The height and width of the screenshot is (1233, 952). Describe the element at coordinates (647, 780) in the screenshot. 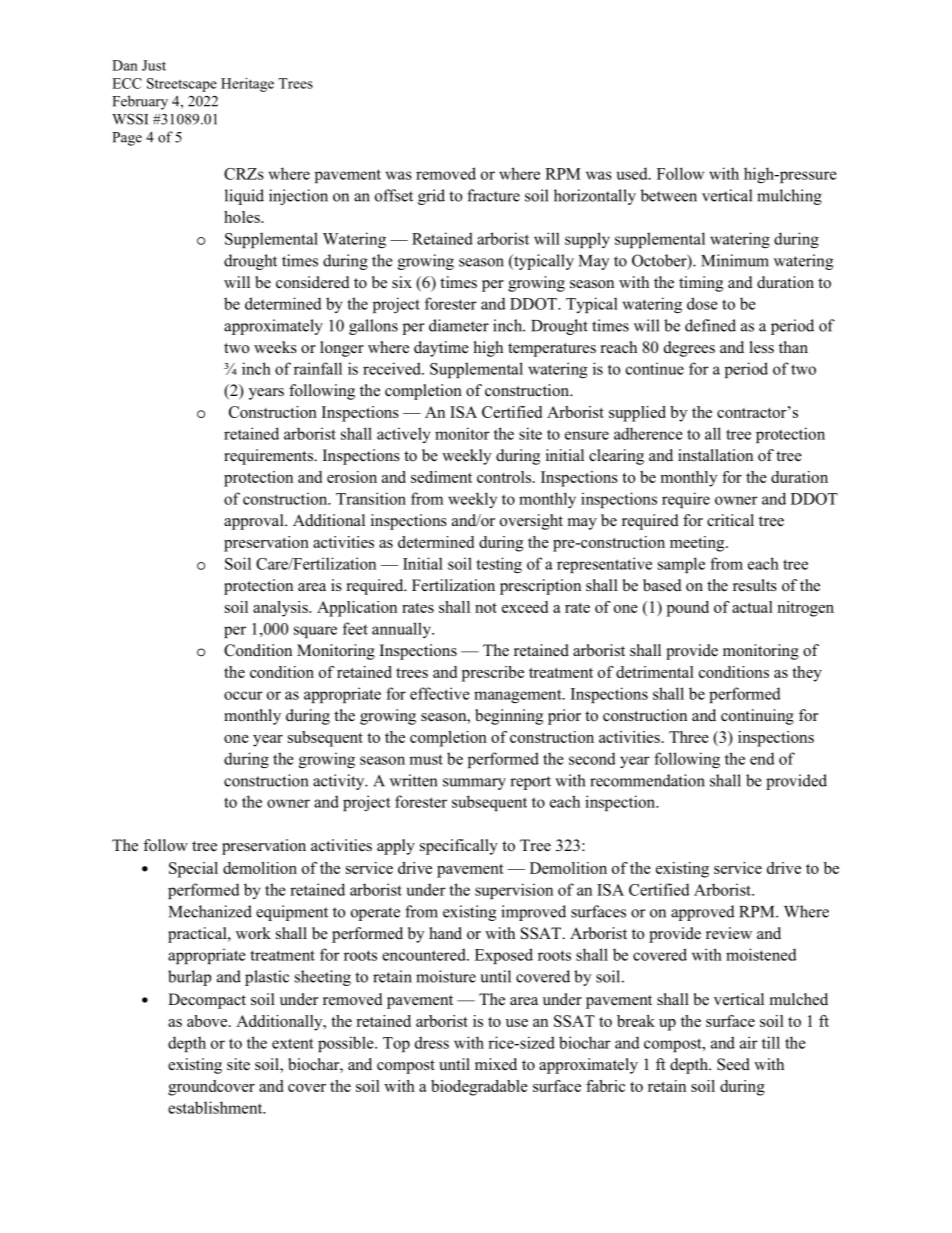

I see `recommendation` at that location.
